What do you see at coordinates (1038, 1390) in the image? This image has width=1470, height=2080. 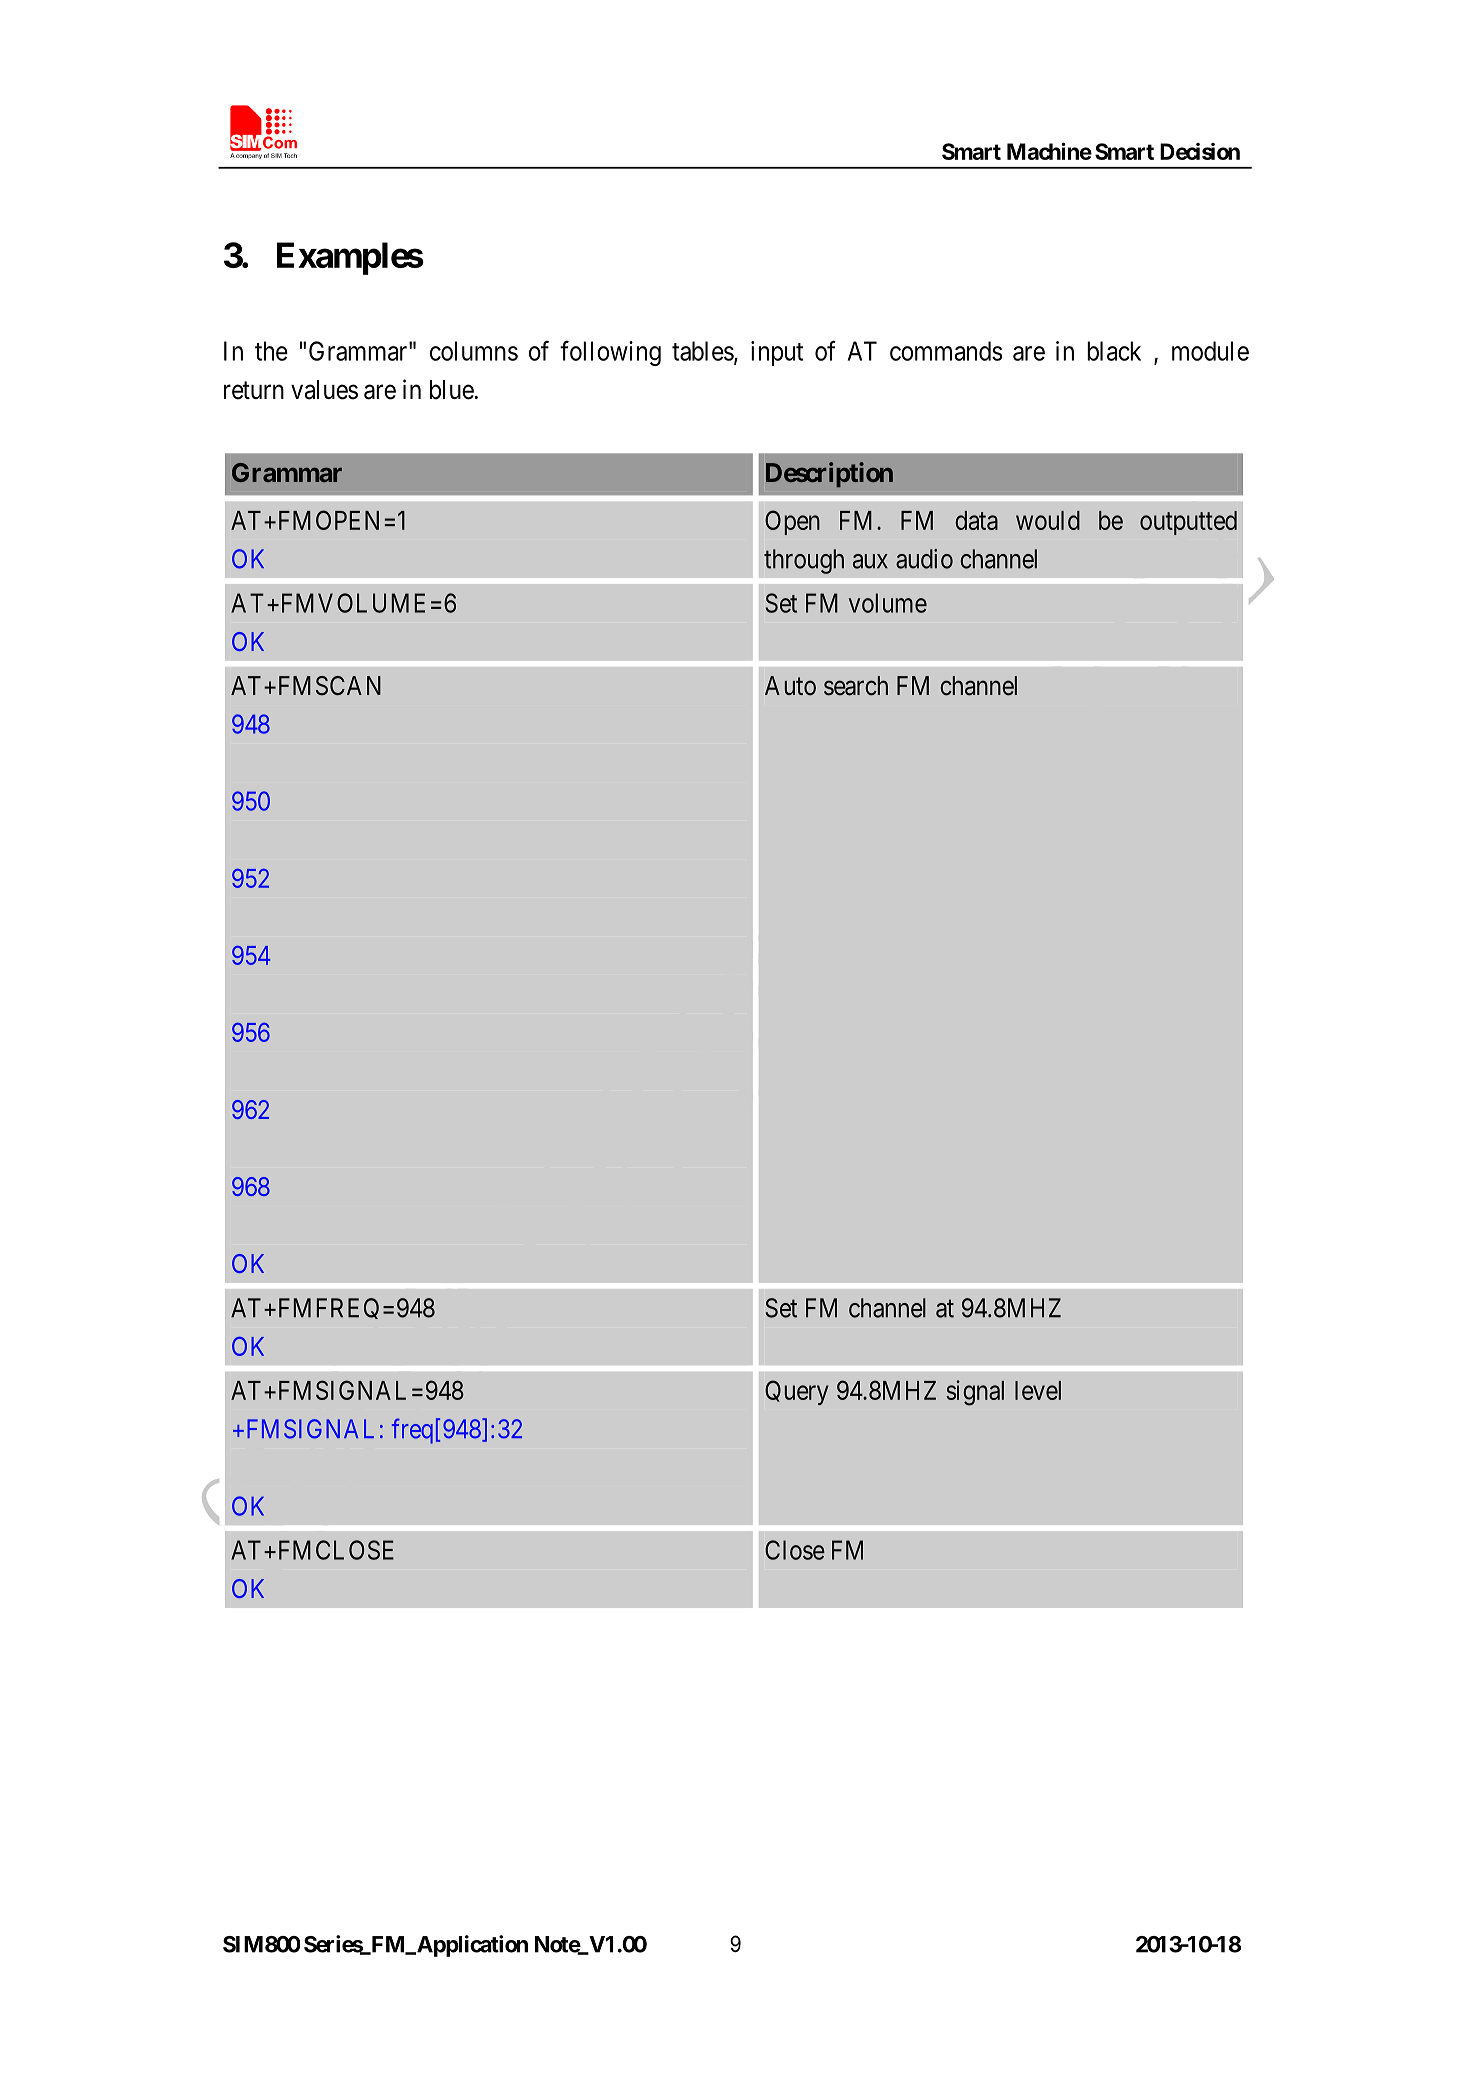 I see `level` at bounding box center [1038, 1390].
